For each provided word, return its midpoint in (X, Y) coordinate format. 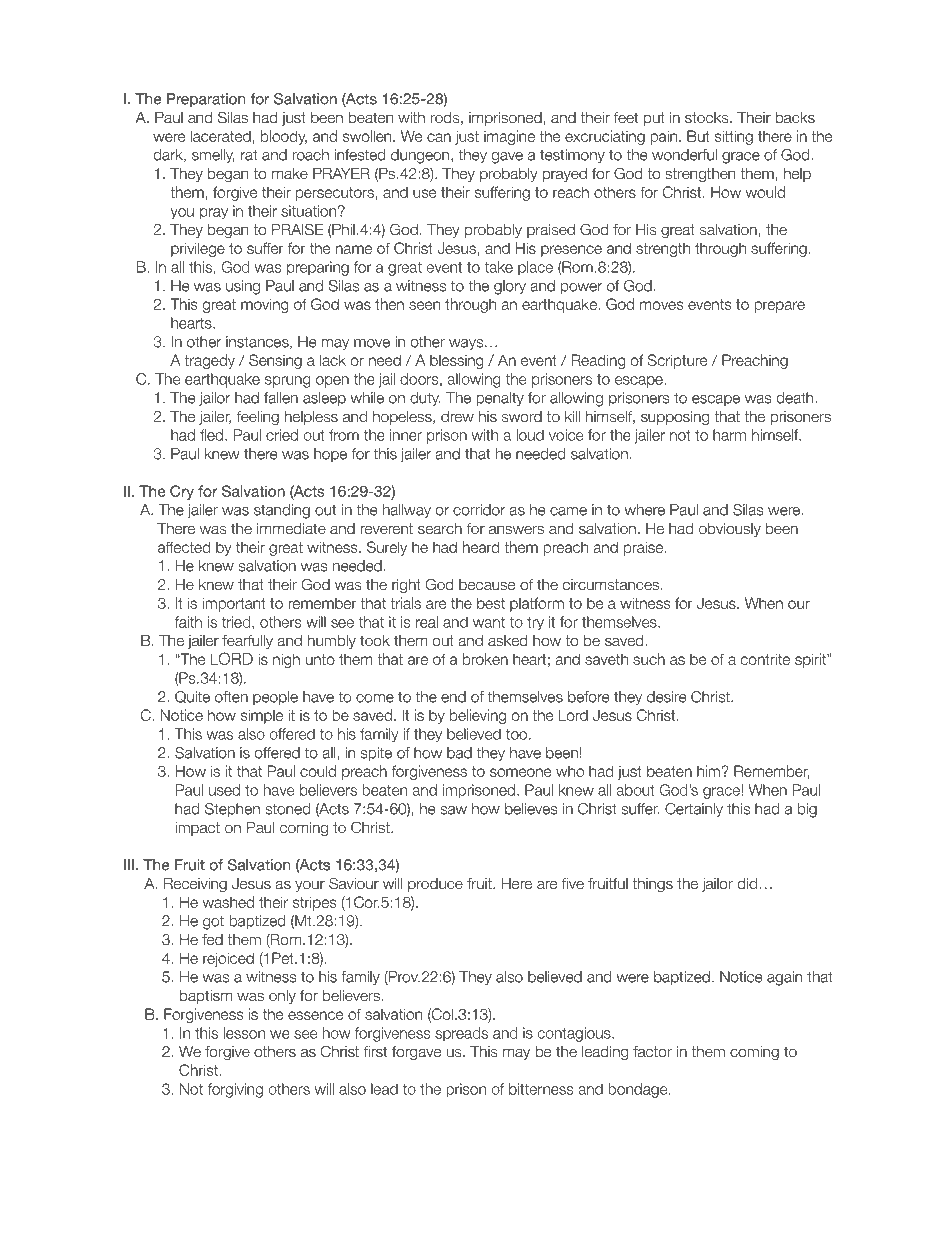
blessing (457, 361)
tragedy (209, 361)
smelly (213, 156)
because (487, 585)
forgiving (235, 1090)
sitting (734, 137)
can (439, 137)
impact (197, 829)
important (234, 604)
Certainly (694, 810)
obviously (730, 530)
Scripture (677, 361)
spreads (461, 1034)
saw (453, 810)
